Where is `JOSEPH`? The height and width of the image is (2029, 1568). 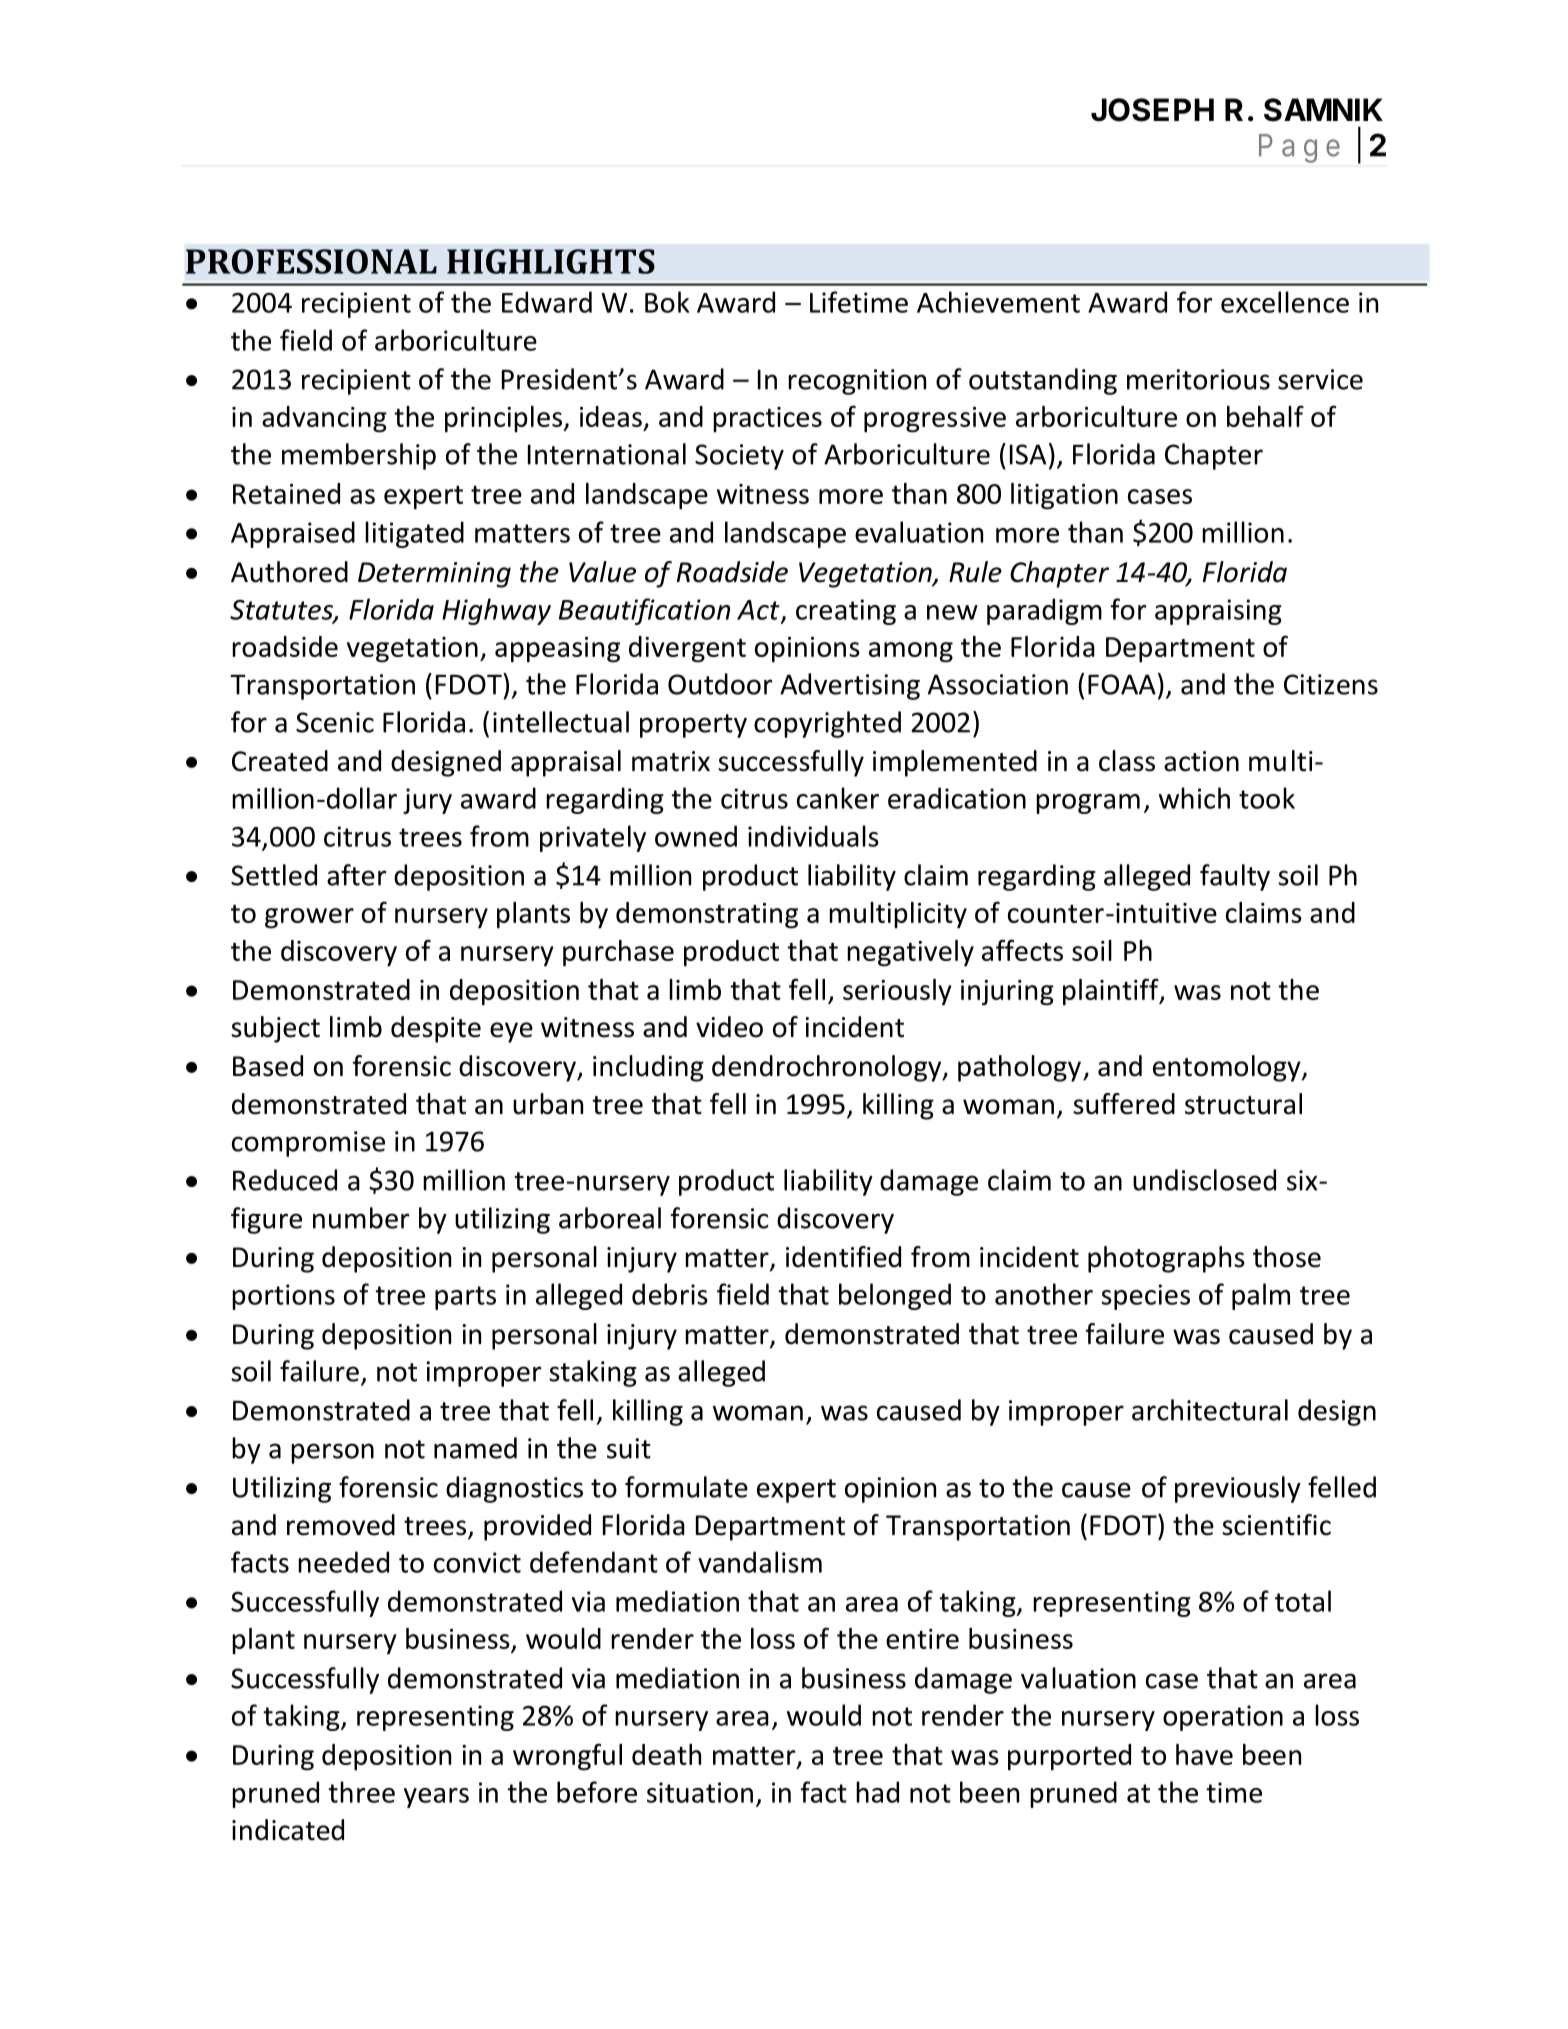
JOSEPH is located at coordinates (1152, 110).
